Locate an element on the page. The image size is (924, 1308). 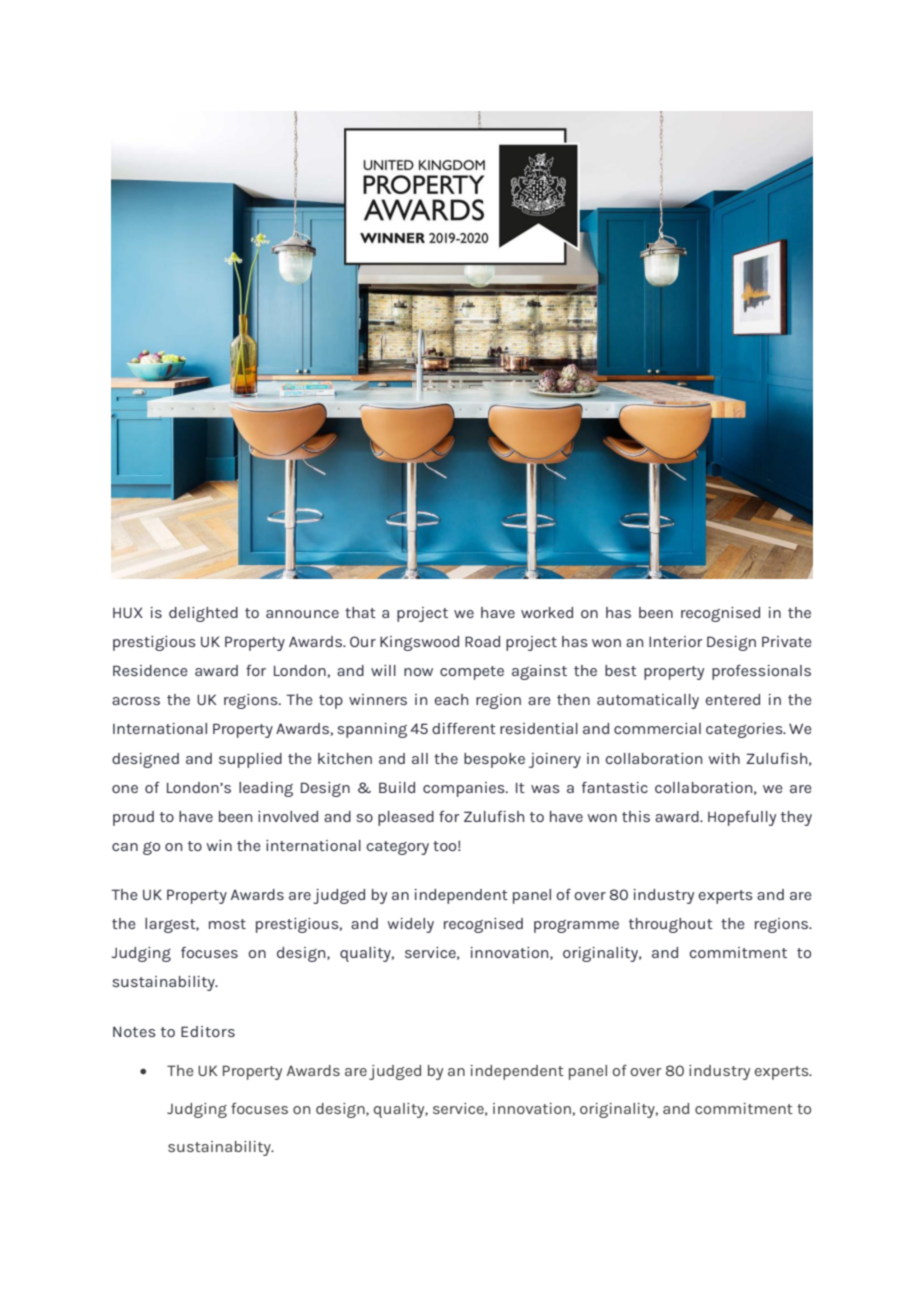
most is located at coordinates (227, 924).
